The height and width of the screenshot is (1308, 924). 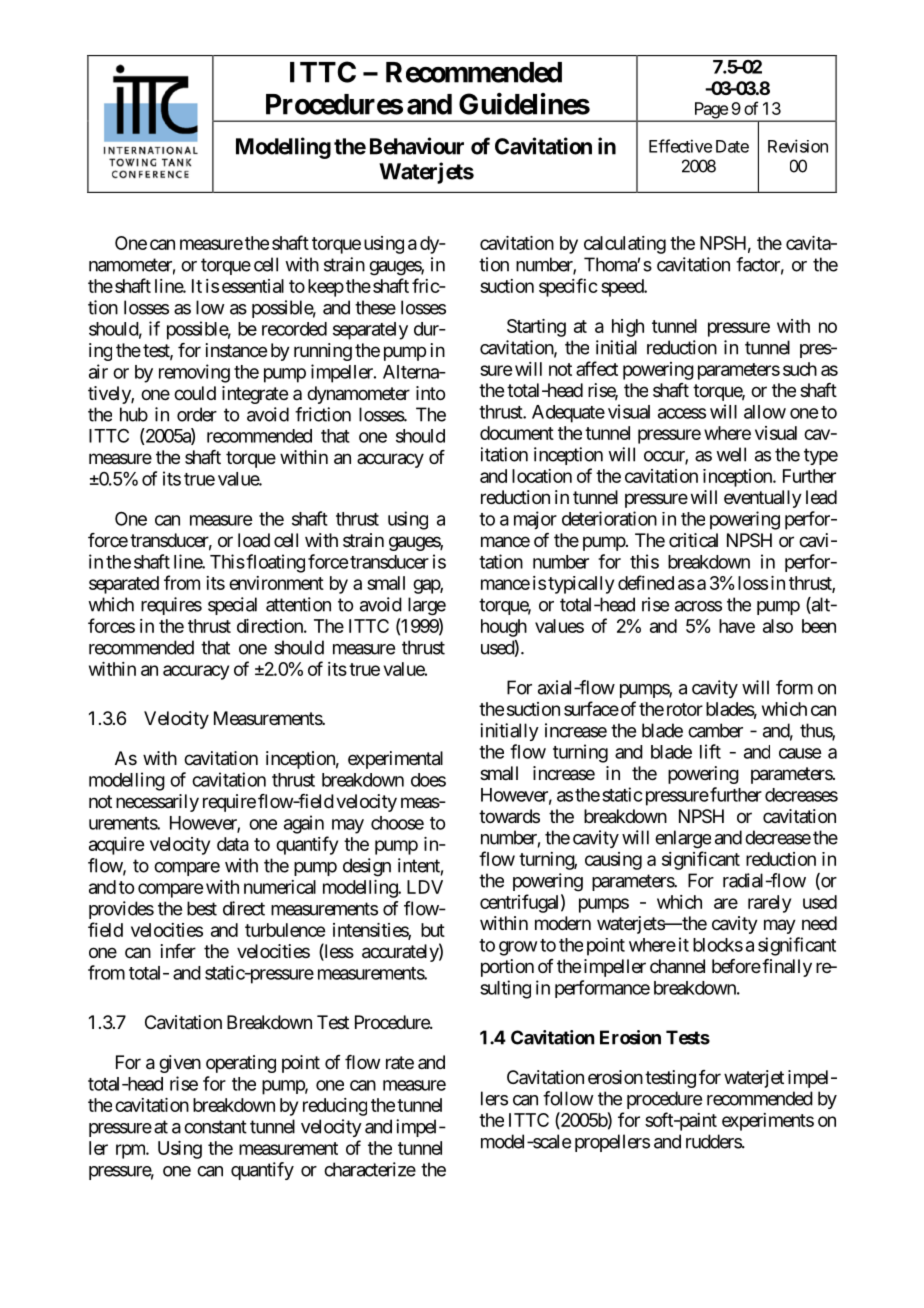 What do you see at coordinates (157, 803) in the screenshot?
I see `necessarily` at bounding box center [157, 803].
